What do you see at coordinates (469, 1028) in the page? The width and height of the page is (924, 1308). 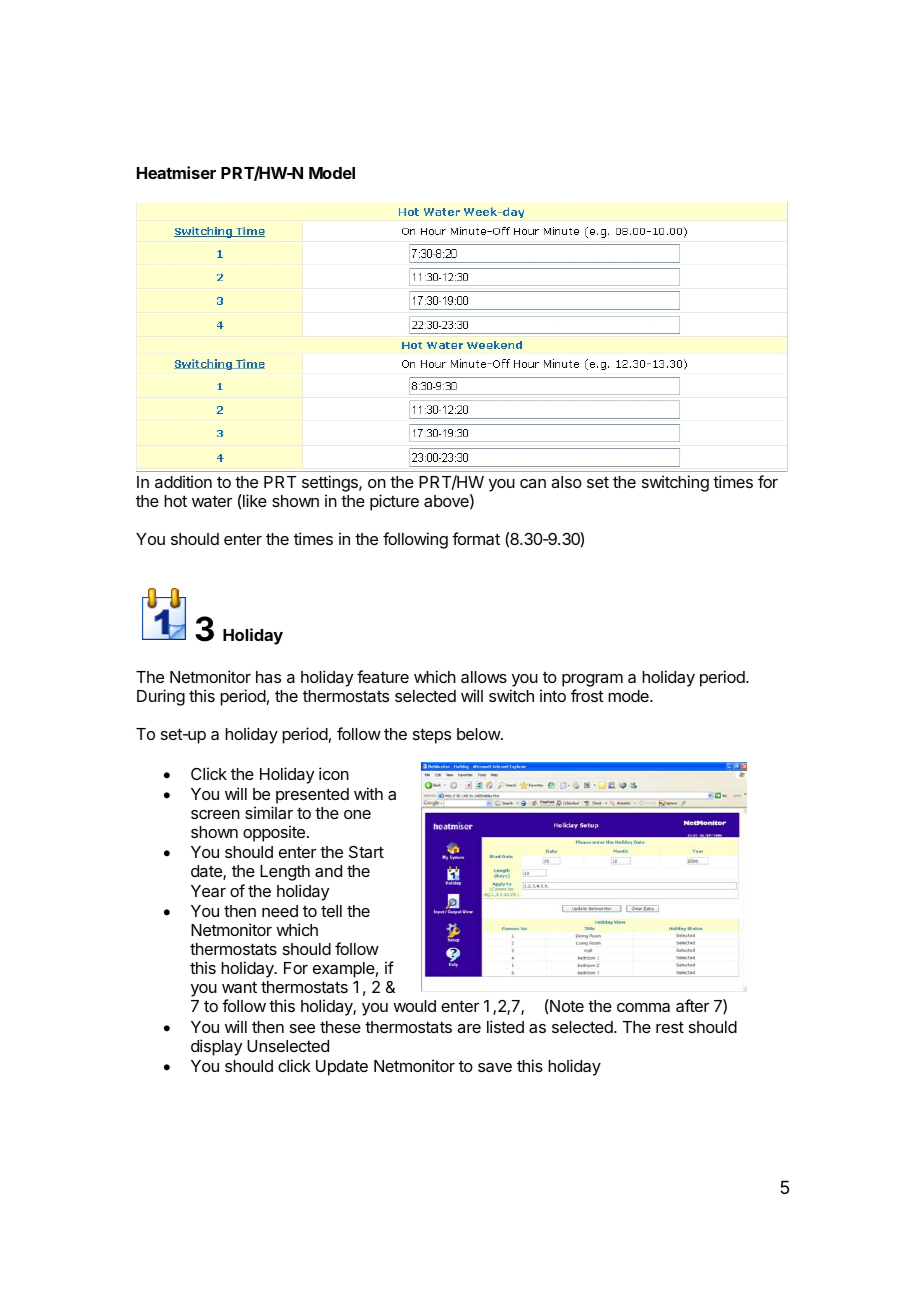 I see `are` at bounding box center [469, 1028].
